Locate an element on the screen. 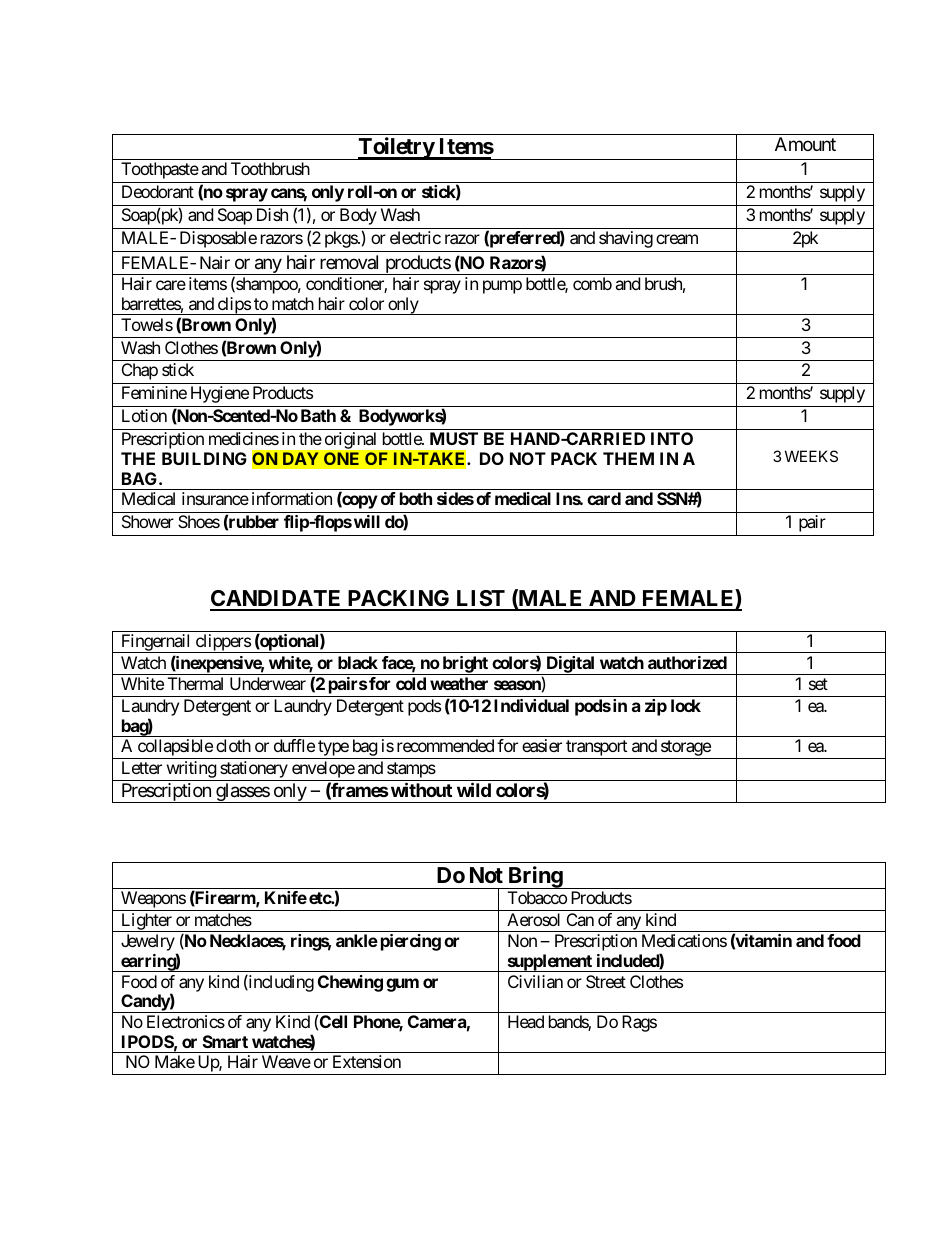 The height and width of the screenshot is (1233, 952). Hygiene is located at coordinates (220, 394).
